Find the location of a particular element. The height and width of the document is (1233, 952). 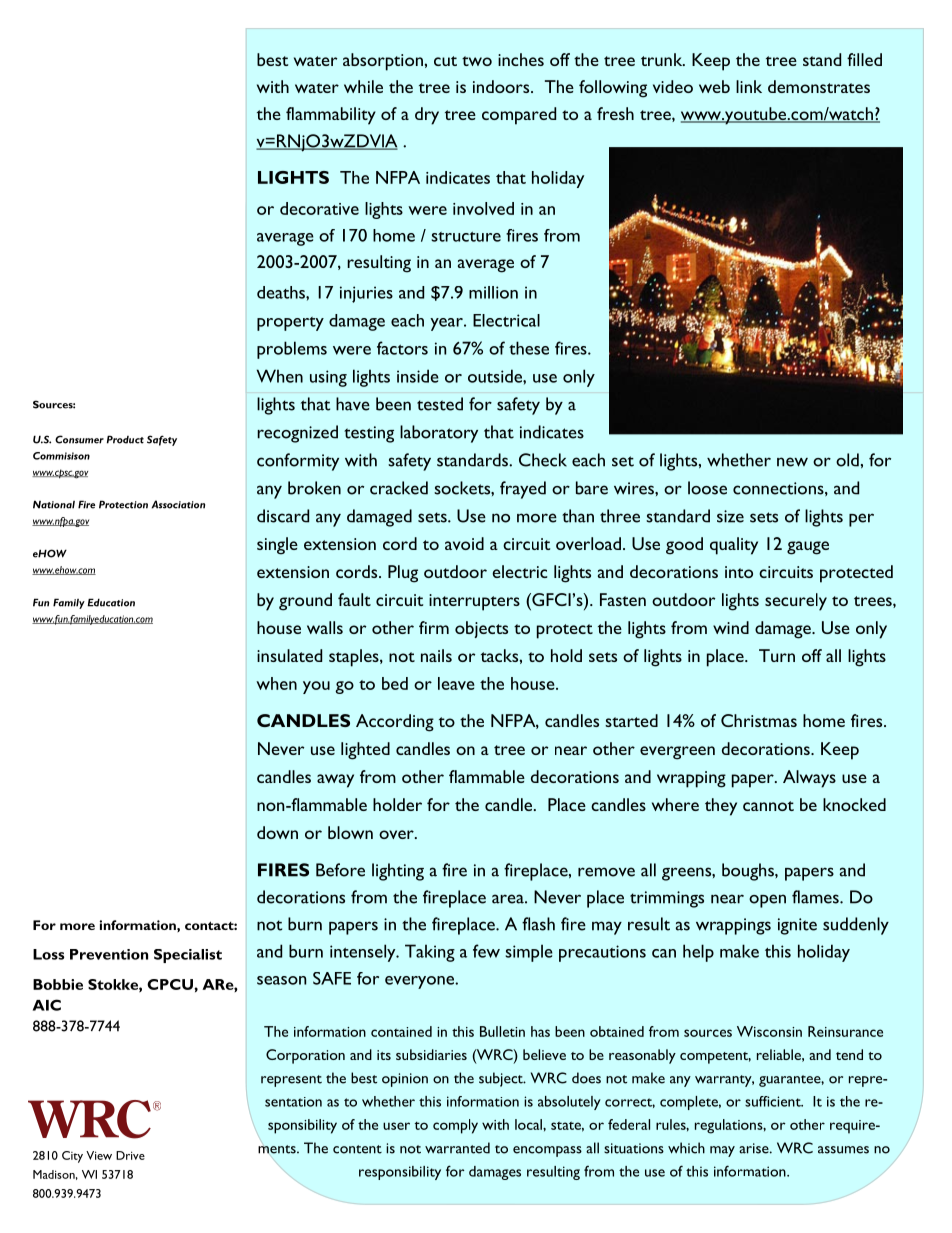

Product is located at coordinates (125, 439).
